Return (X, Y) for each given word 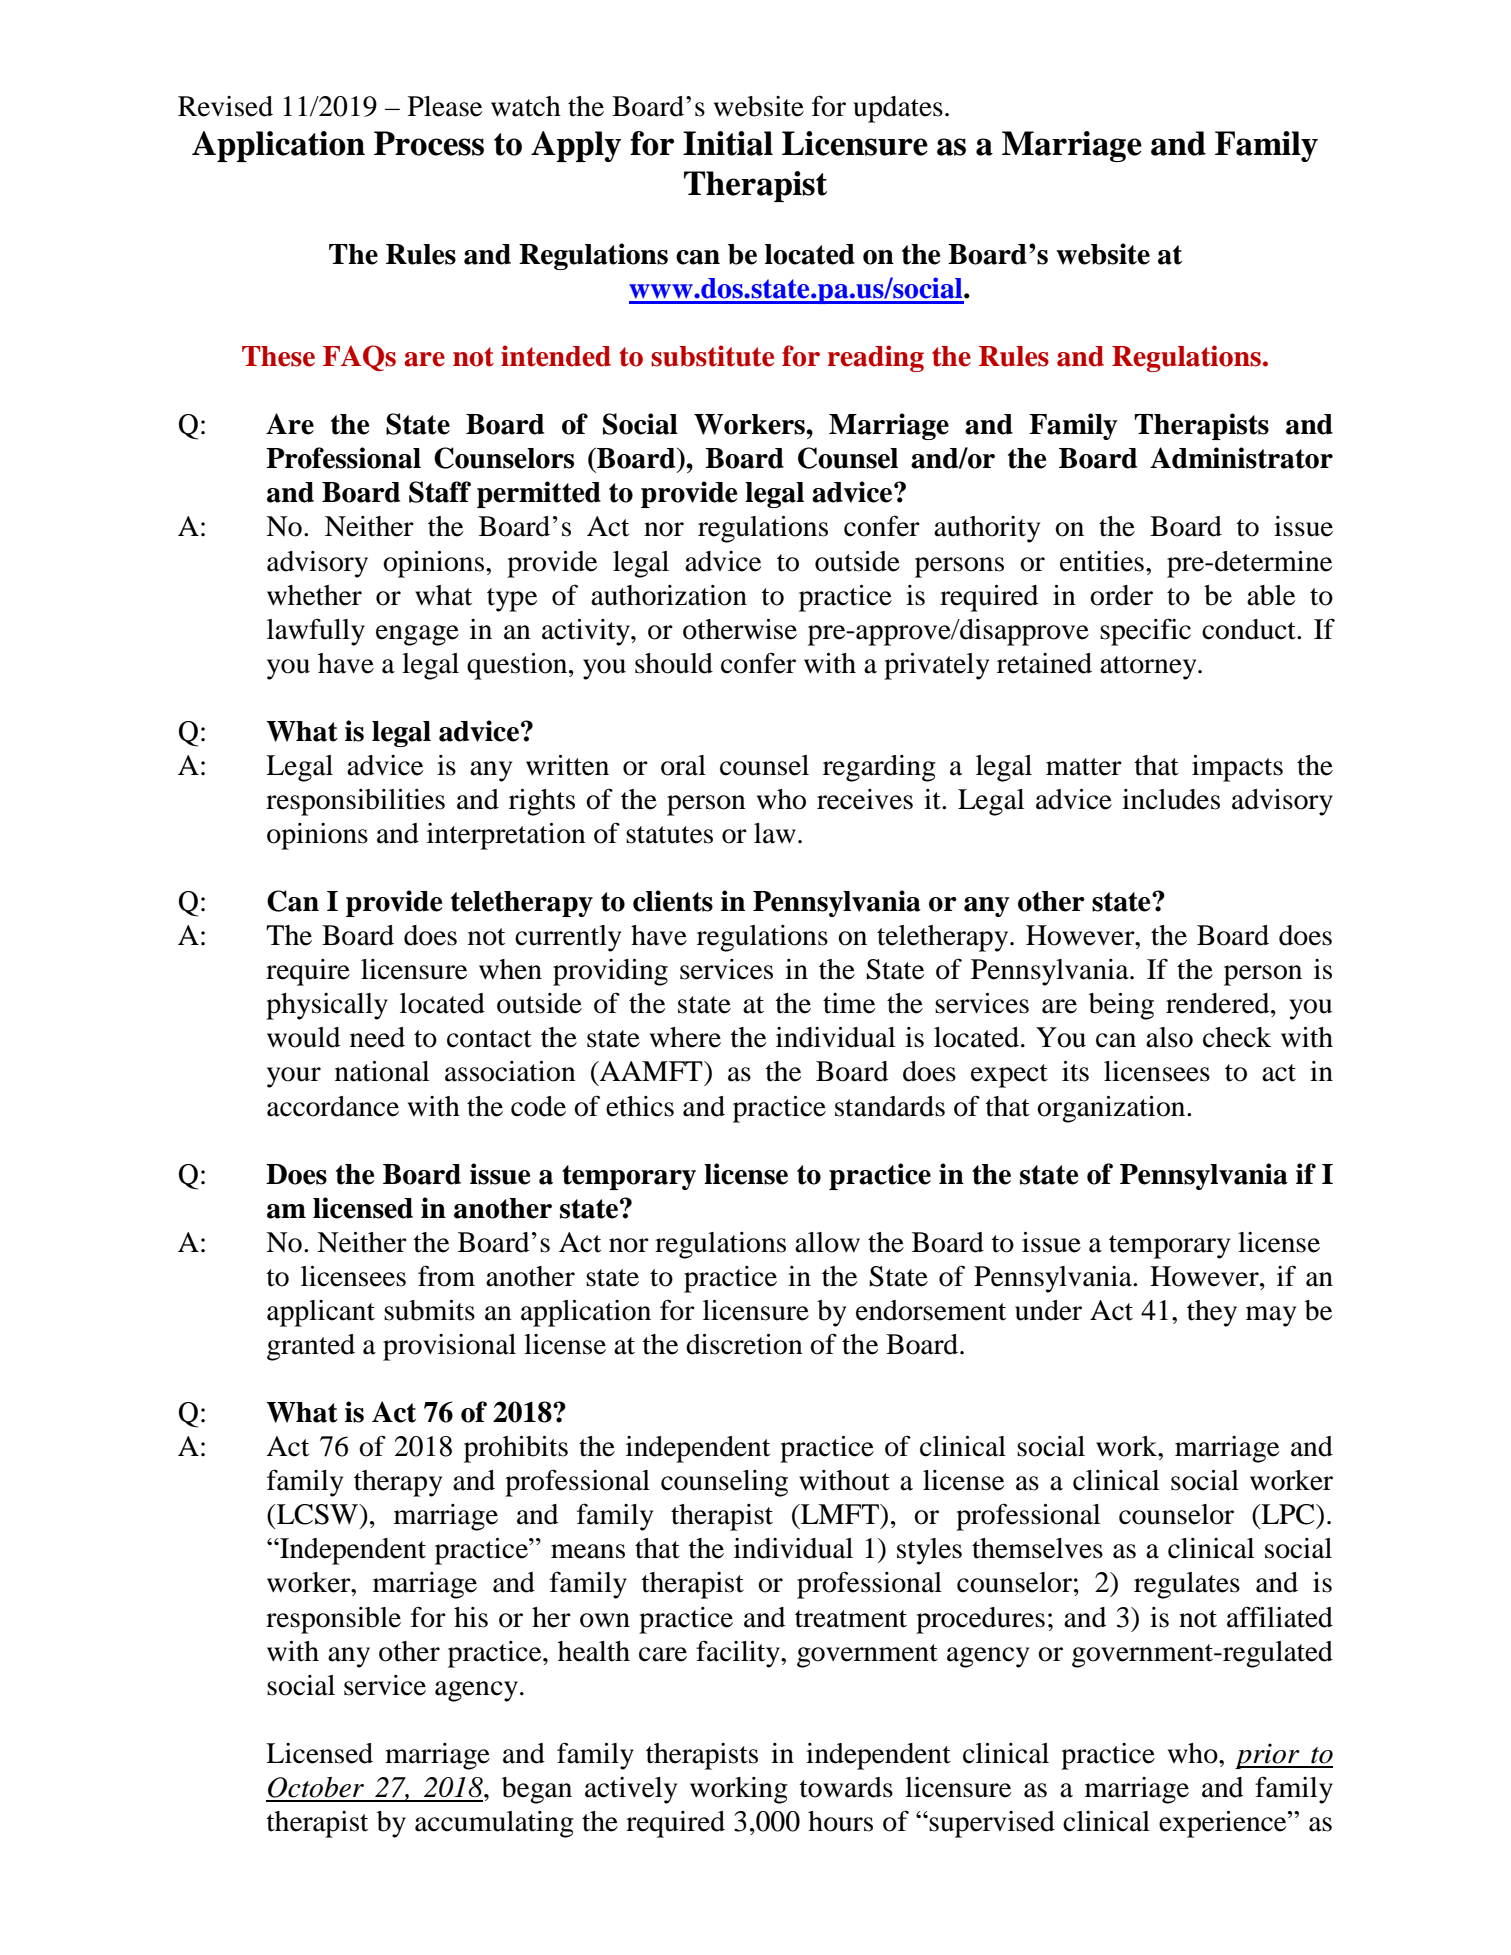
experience (1224, 1824)
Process (429, 143)
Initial (728, 143)
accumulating (494, 1824)
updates (898, 109)
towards (846, 1787)
